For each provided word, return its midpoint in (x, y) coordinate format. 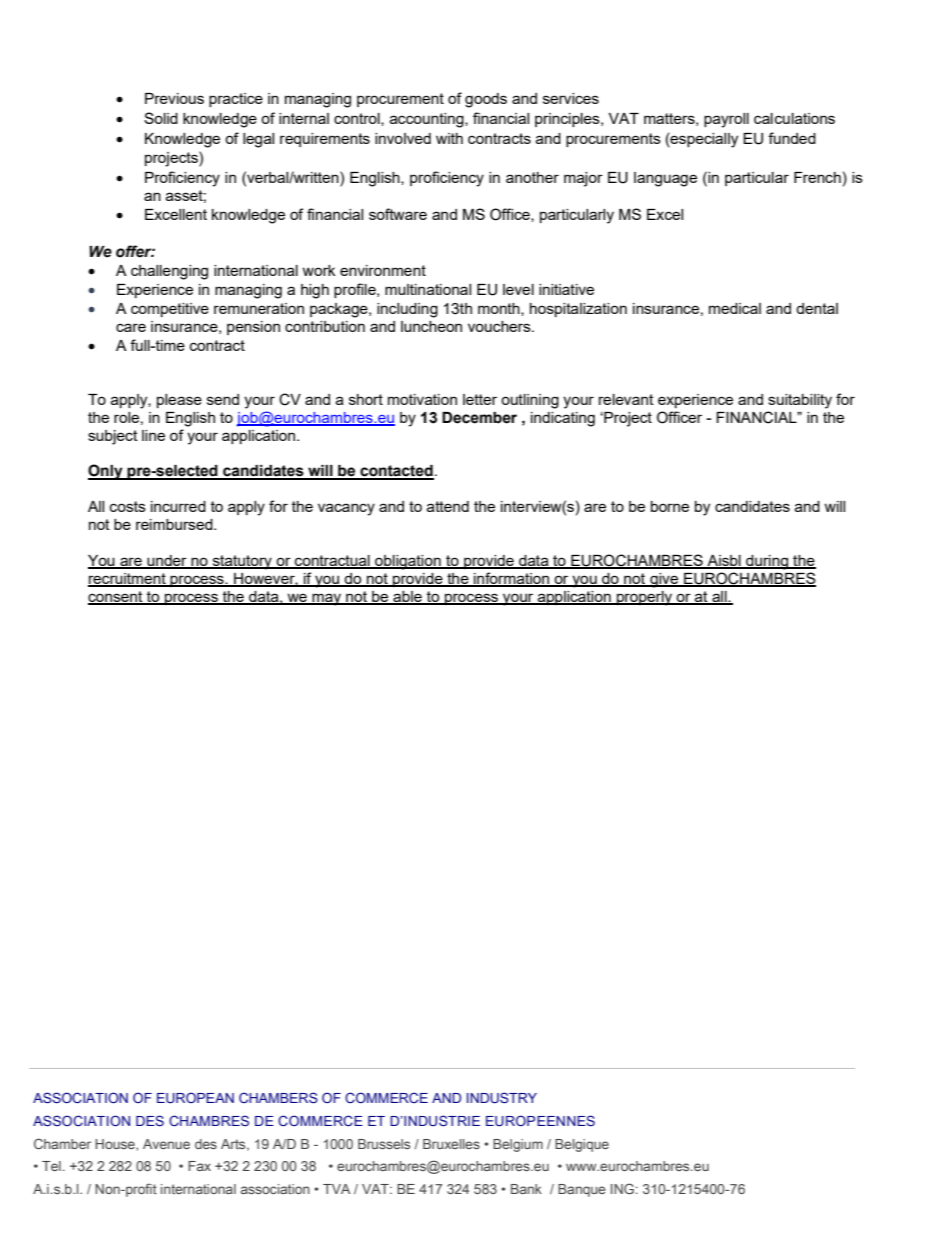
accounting (428, 120)
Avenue (166, 1144)
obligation (408, 562)
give (664, 580)
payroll (726, 120)
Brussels (384, 1144)
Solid (161, 118)
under (167, 561)
